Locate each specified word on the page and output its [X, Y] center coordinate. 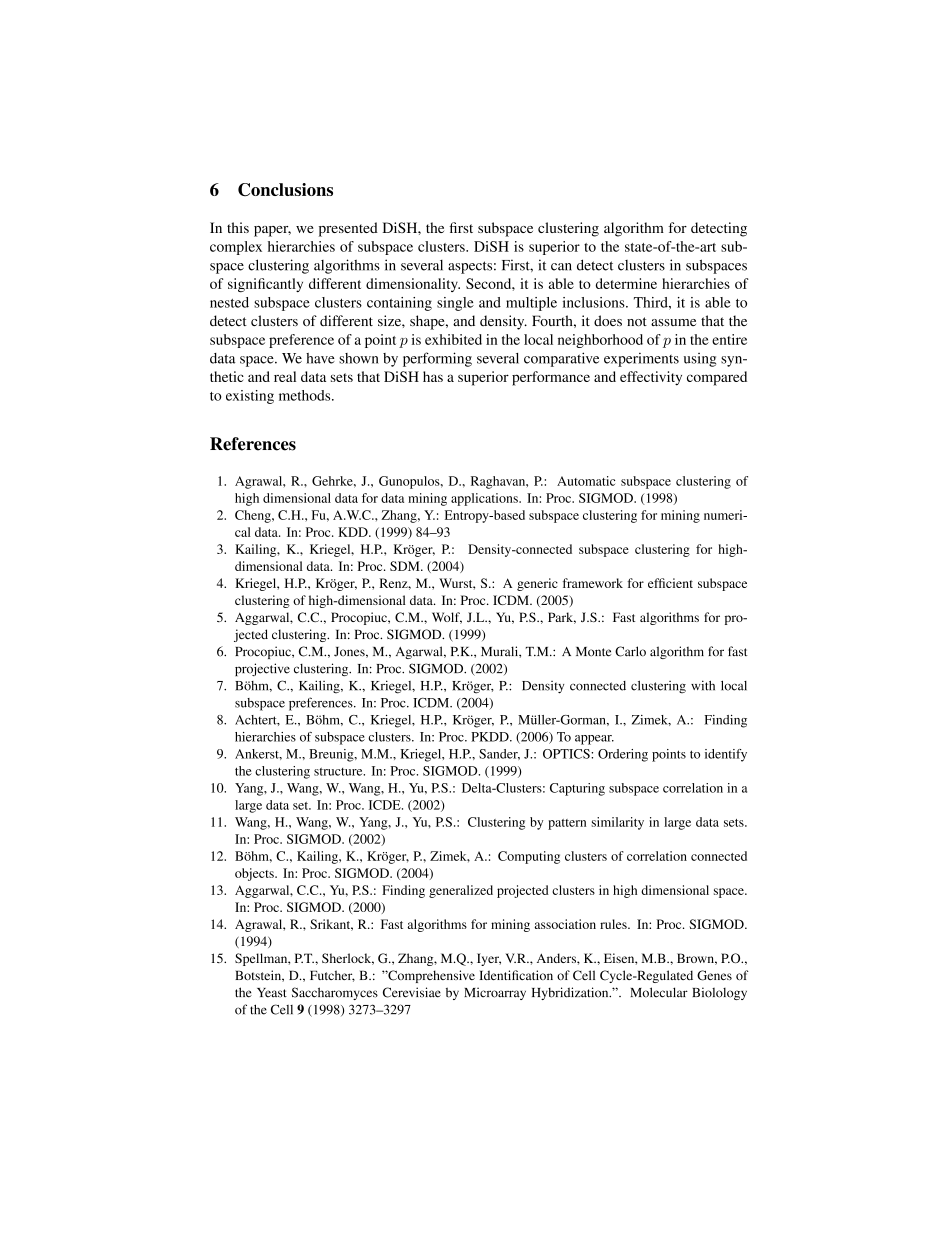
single [455, 304]
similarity [617, 823]
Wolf [447, 618]
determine [626, 283]
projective [262, 669]
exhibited [453, 339]
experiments [641, 360]
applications [485, 499]
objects [255, 874]
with [703, 685]
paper [272, 231]
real [285, 376]
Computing [529, 857]
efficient [670, 583]
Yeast [272, 993]
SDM [406, 566]
